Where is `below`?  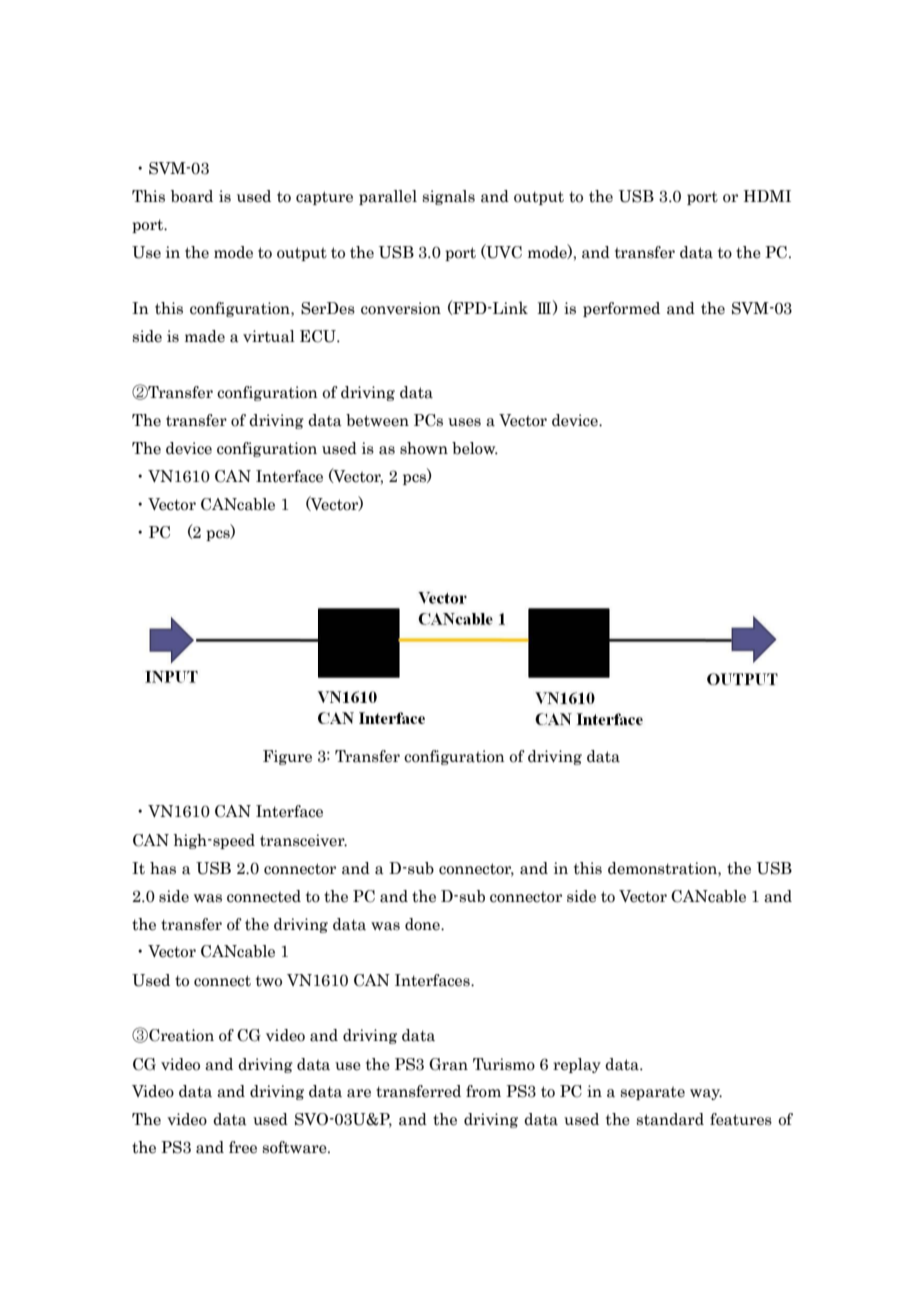 below is located at coordinates (475, 448).
